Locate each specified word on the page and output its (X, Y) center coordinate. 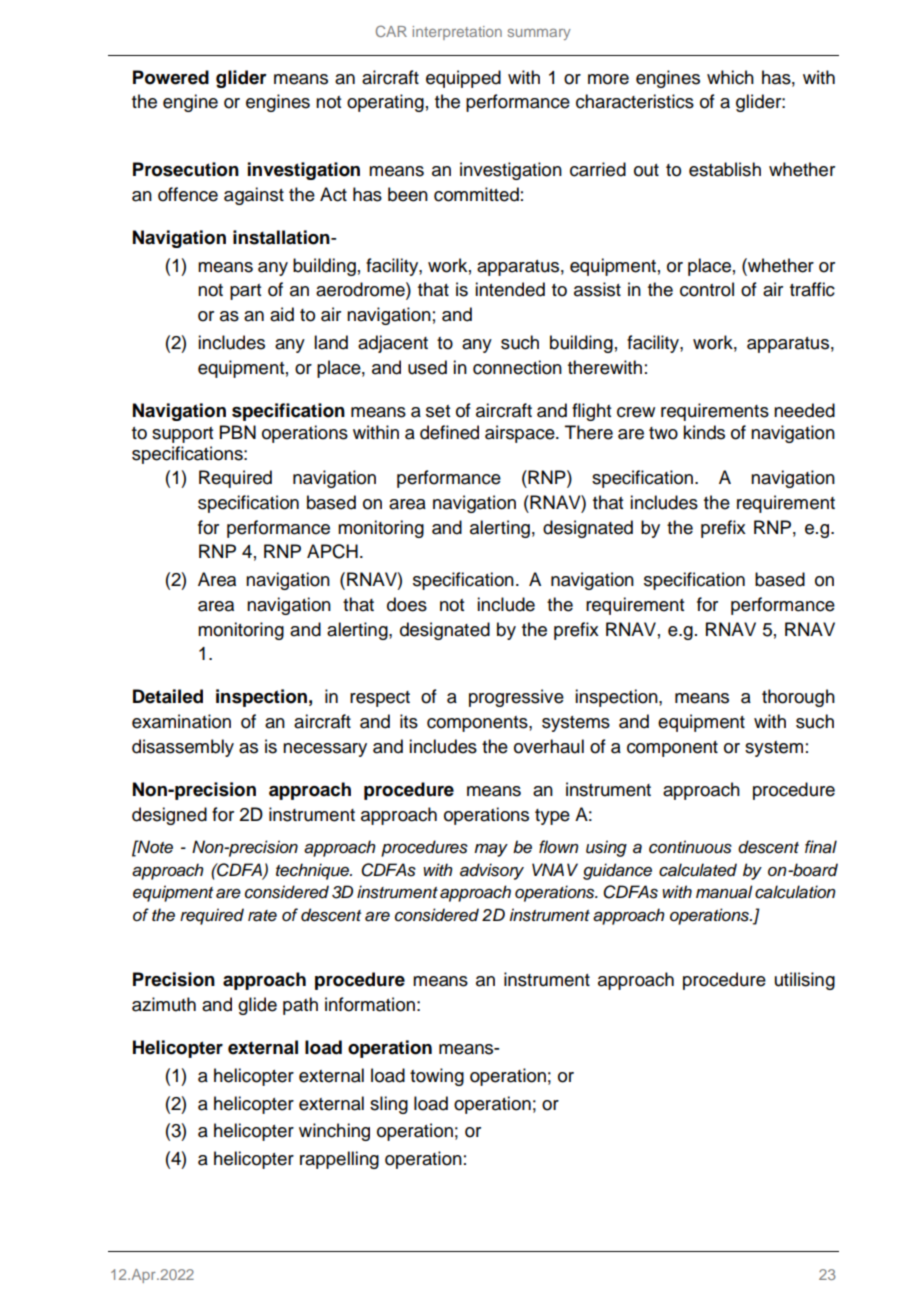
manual (724, 892)
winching (334, 1132)
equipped (463, 79)
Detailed (168, 696)
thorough (798, 698)
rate (262, 916)
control (707, 289)
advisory (492, 871)
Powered (171, 77)
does (407, 604)
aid (282, 314)
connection (517, 367)
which (730, 77)
